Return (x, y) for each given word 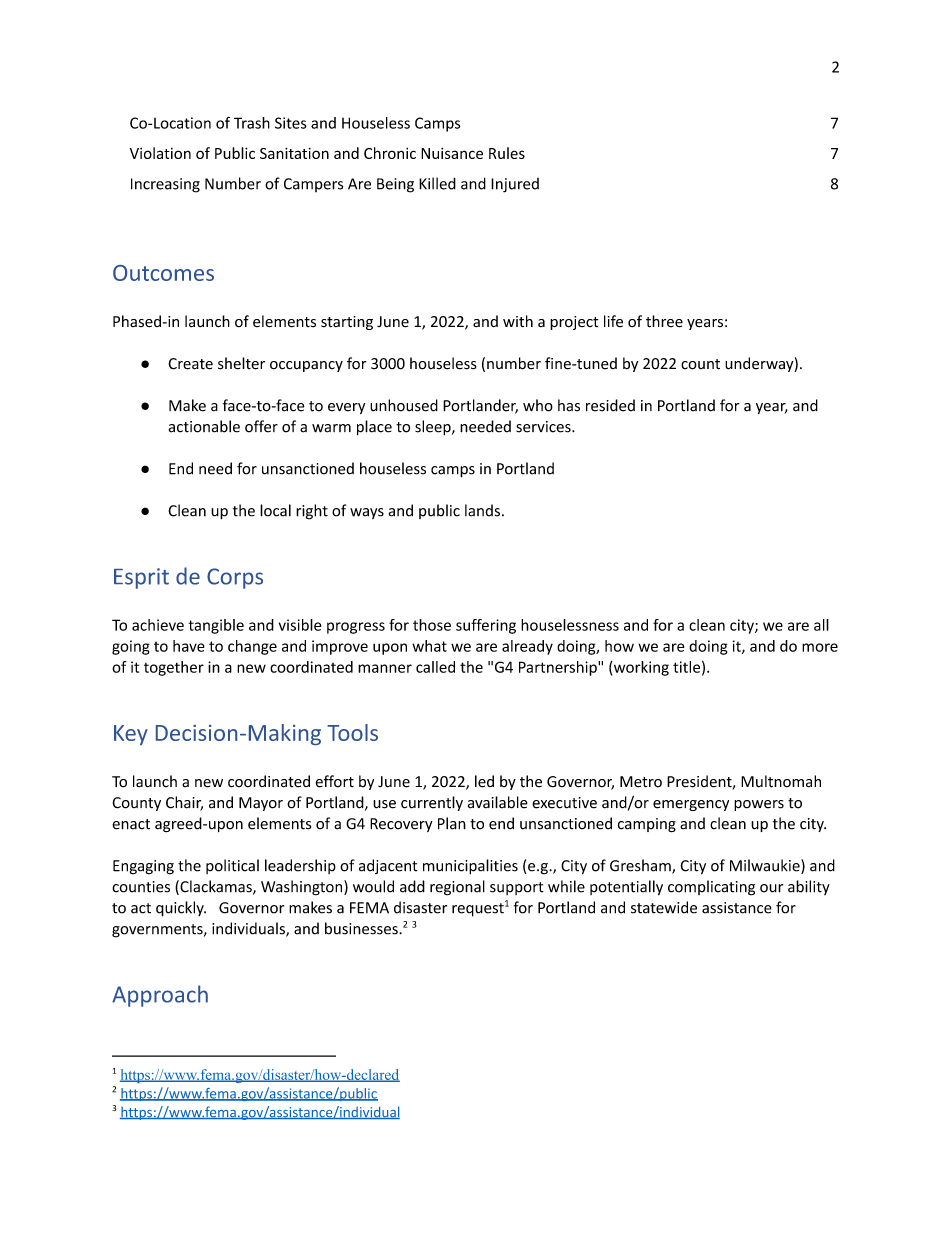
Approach (160, 996)
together (174, 668)
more (820, 647)
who (538, 405)
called (435, 667)
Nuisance (452, 153)
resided (610, 405)
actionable (204, 426)
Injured (515, 185)
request (478, 910)
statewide (664, 907)
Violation (160, 153)
